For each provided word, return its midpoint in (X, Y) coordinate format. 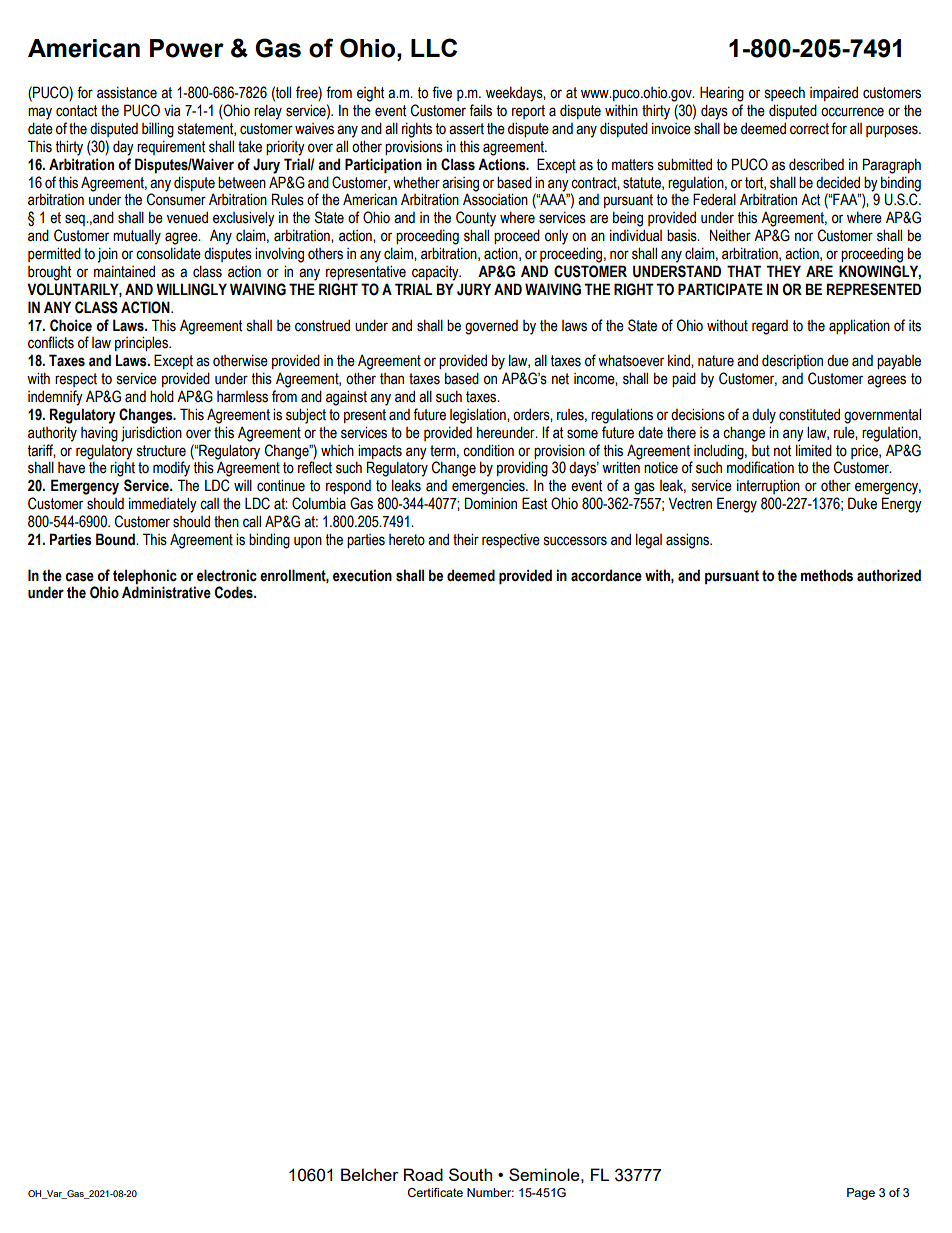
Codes (235, 592)
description (792, 361)
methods (827, 575)
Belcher (369, 1174)
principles (142, 343)
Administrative (166, 592)
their (466, 539)
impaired (834, 93)
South (470, 1174)
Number (490, 1192)
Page (861, 1194)
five (442, 92)
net (560, 379)
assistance (127, 92)
